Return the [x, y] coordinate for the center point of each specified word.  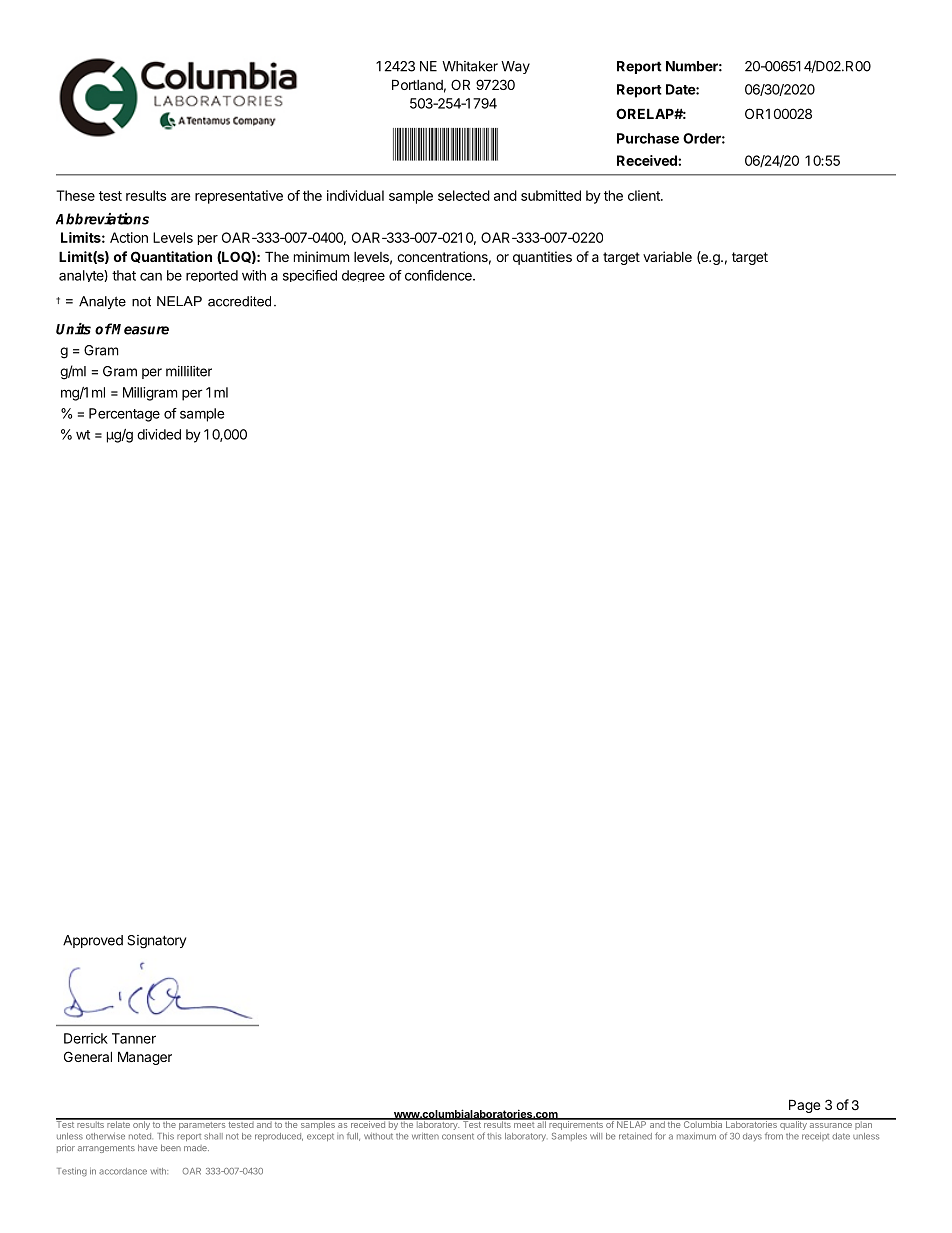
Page [804, 1106]
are [180, 197]
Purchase [648, 138]
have [148, 1147]
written [425, 1136]
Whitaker [470, 66]
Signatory [156, 942]
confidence [439, 275]
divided [159, 434]
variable [667, 256]
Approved [93, 941]
